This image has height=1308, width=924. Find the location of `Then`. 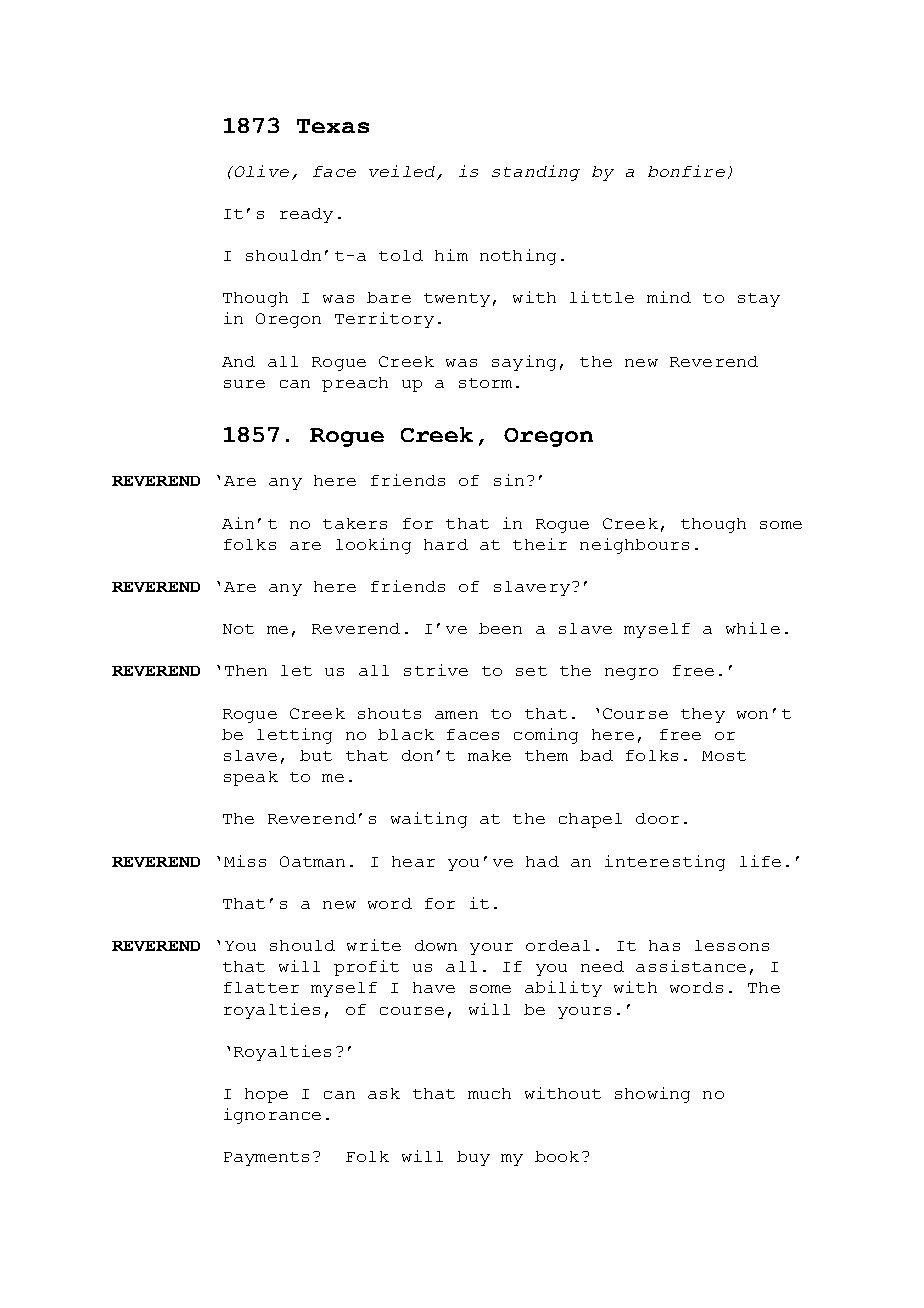

Then is located at coordinates (246, 670).
